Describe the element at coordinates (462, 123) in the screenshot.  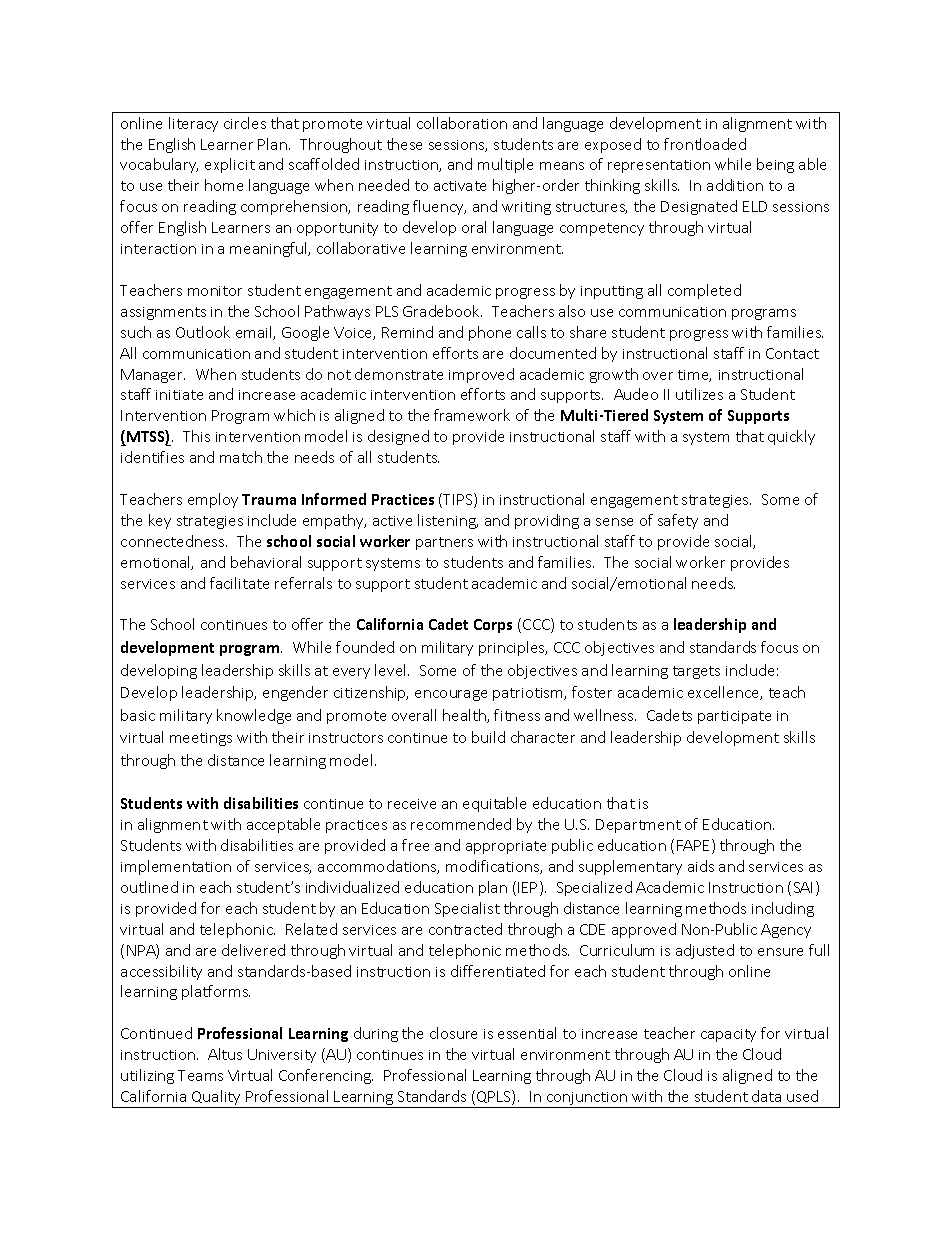
I see `collaboration` at that location.
